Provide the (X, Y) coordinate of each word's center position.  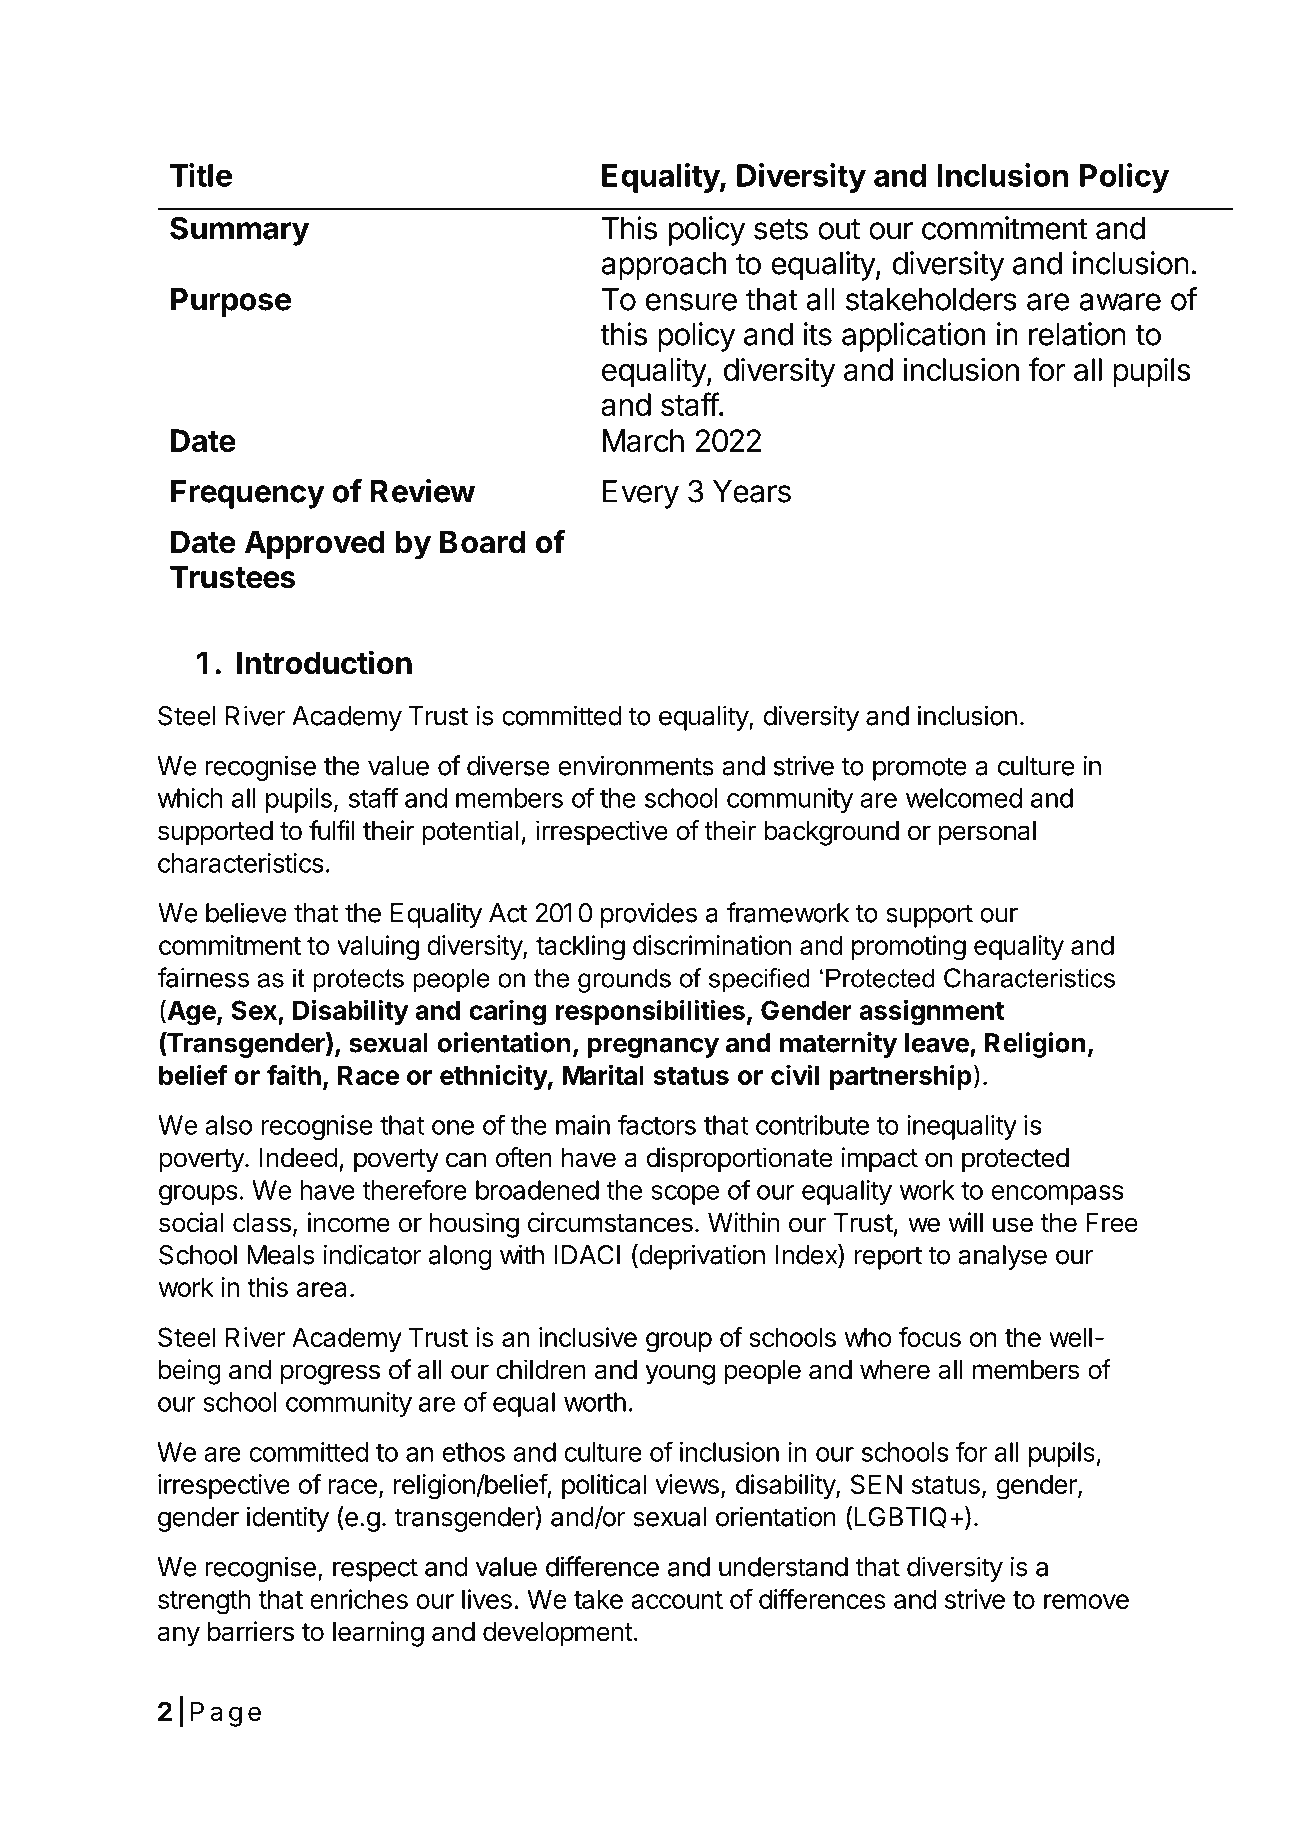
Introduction (324, 662)
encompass (1057, 1195)
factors (657, 1124)
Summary (239, 231)
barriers (251, 1631)
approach (663, 267)
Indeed (299, 1158)
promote (920, 769)
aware (1120, 302)
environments (636, 765)
